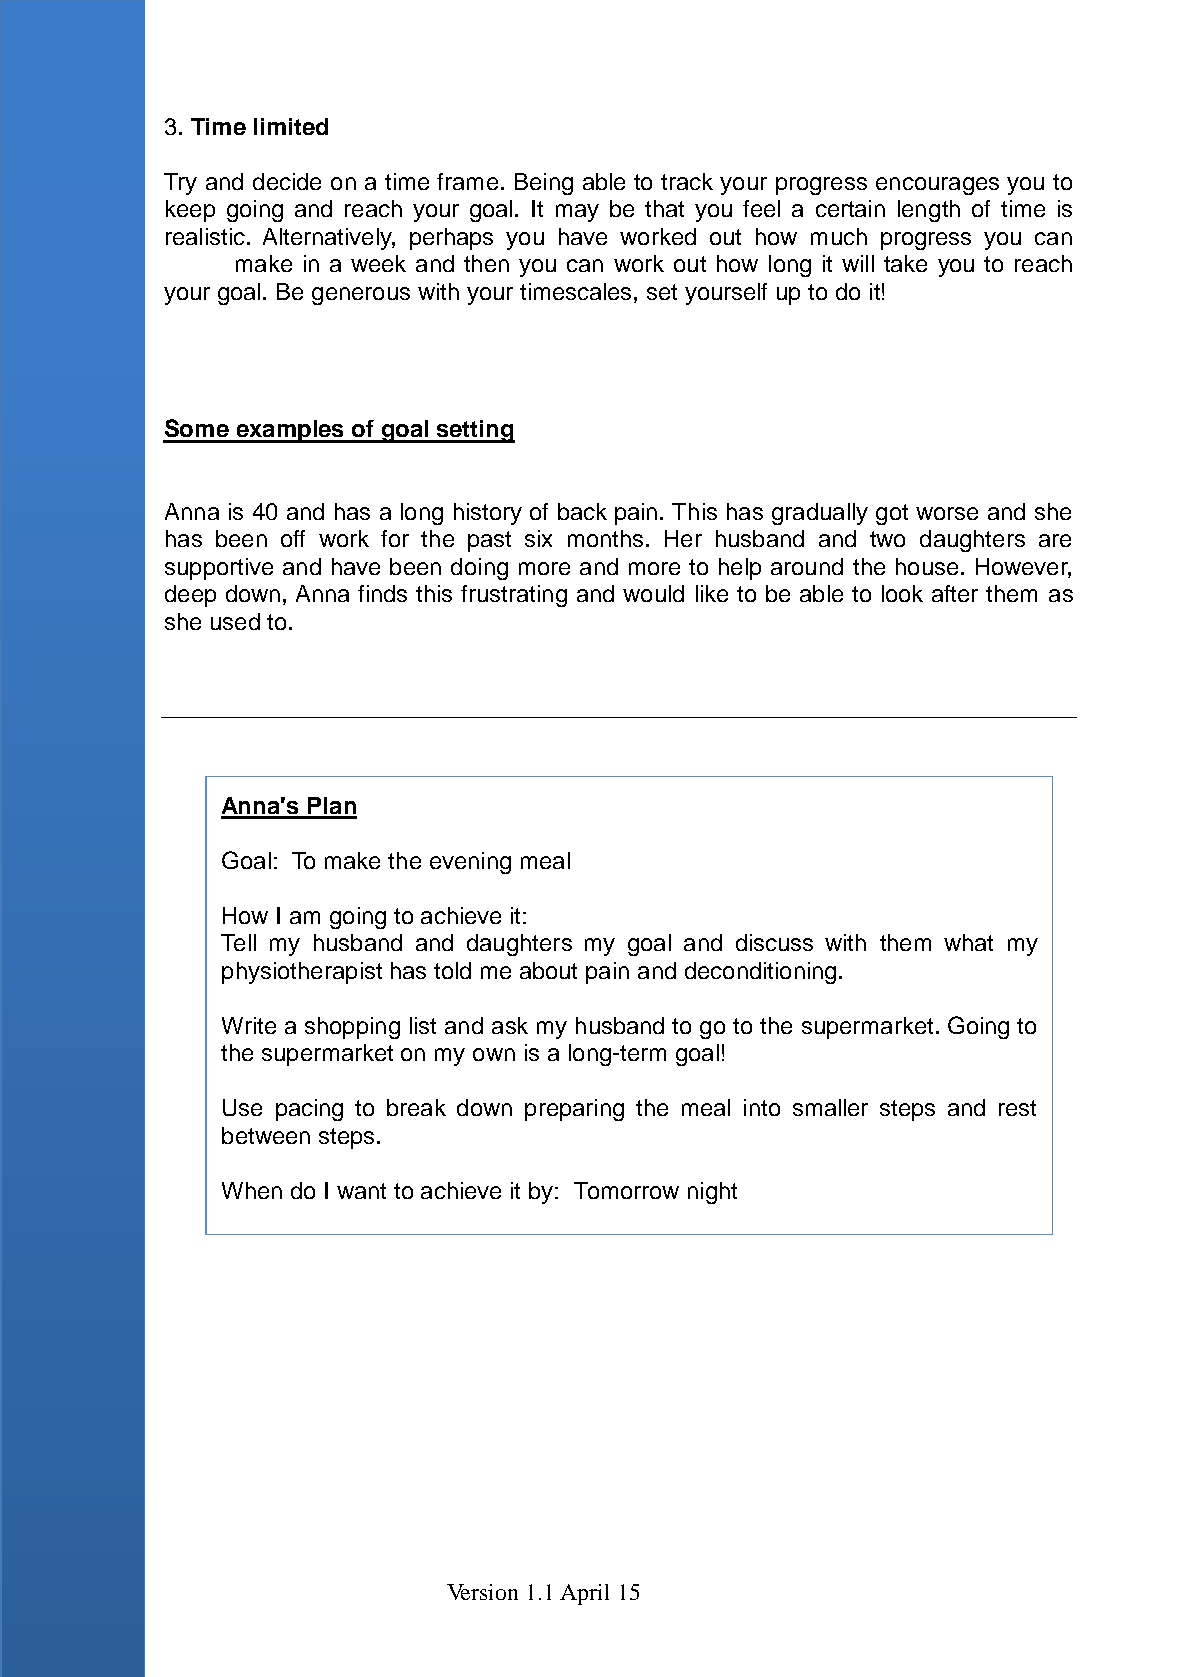  I want to click on April, so click(584, 1594).
